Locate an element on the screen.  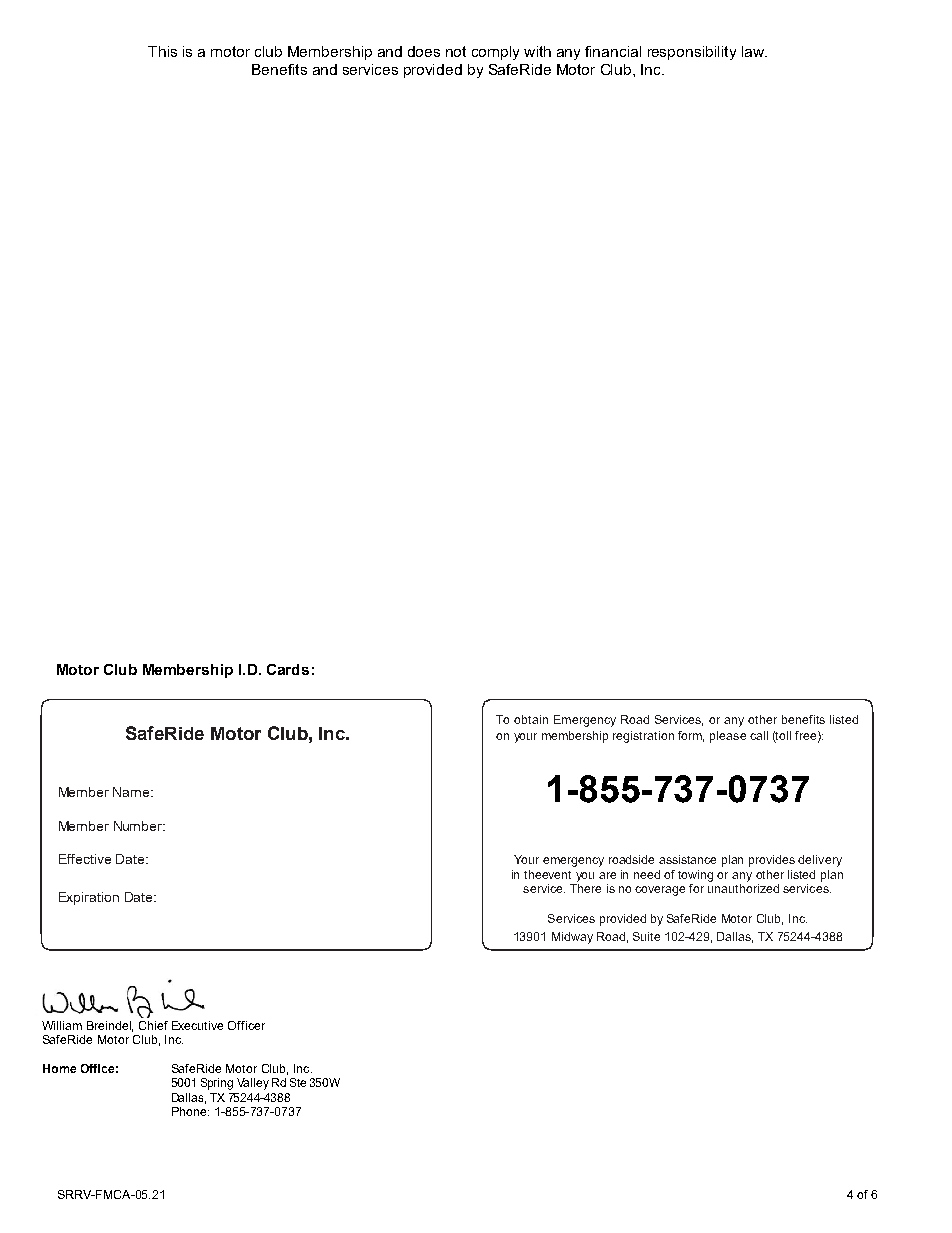
Cards is located at coordinates (288, 669).
